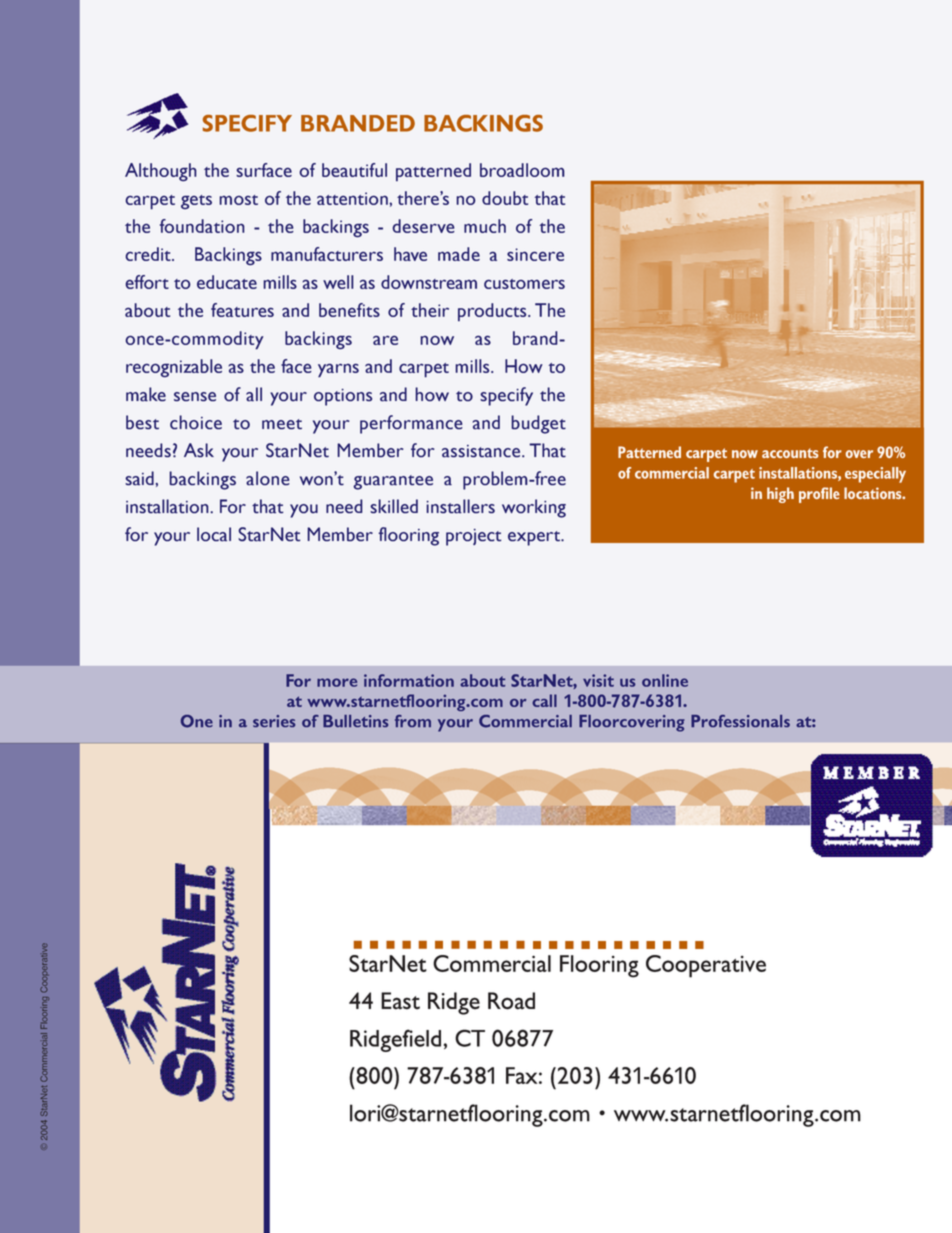  What do you see at coordinates (535, 254) in the page?
I see `sincere` at bounding box center [535, 254].
